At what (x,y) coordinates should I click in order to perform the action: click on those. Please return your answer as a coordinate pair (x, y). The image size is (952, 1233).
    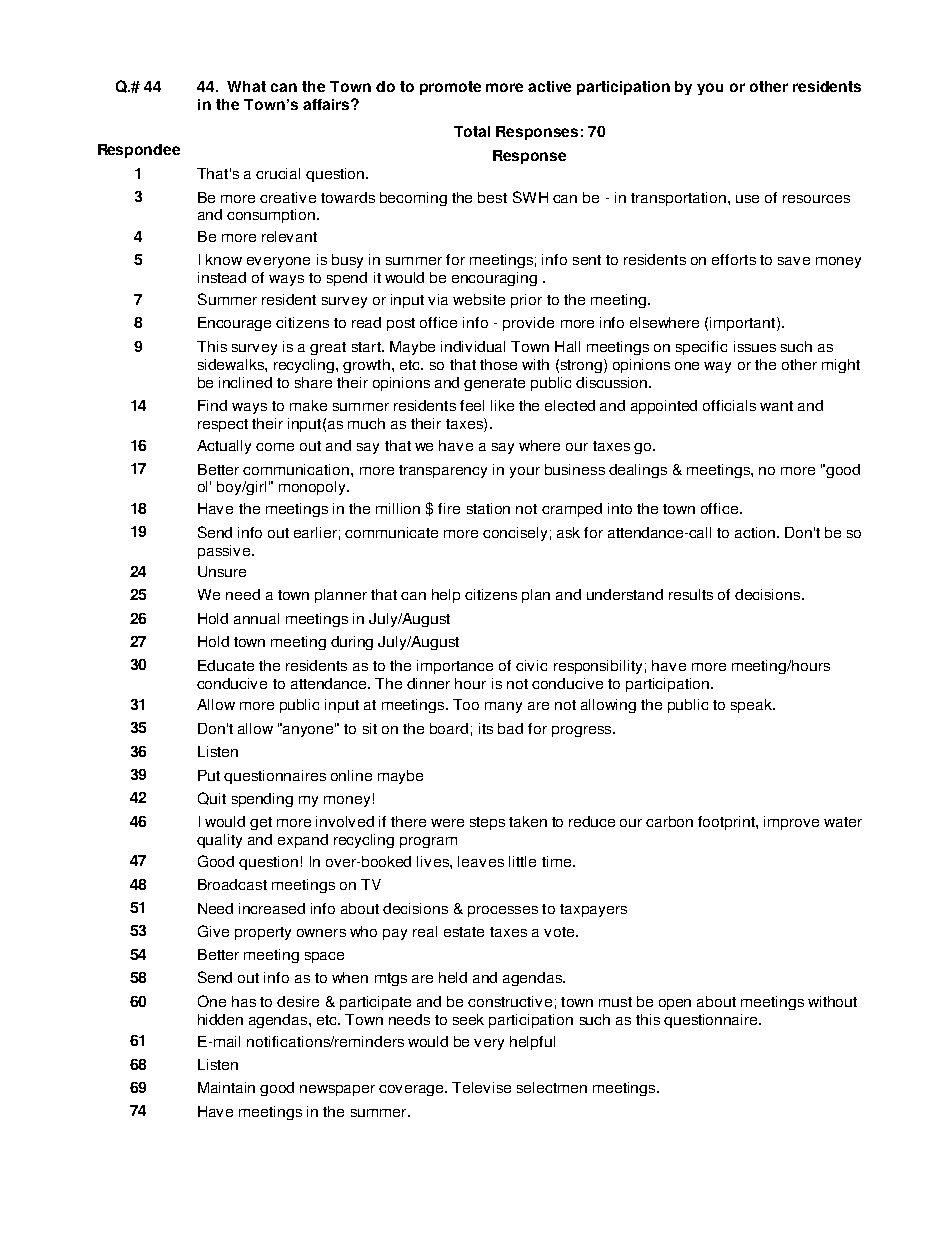
    Looking at the image, I should click on (498, 364).
